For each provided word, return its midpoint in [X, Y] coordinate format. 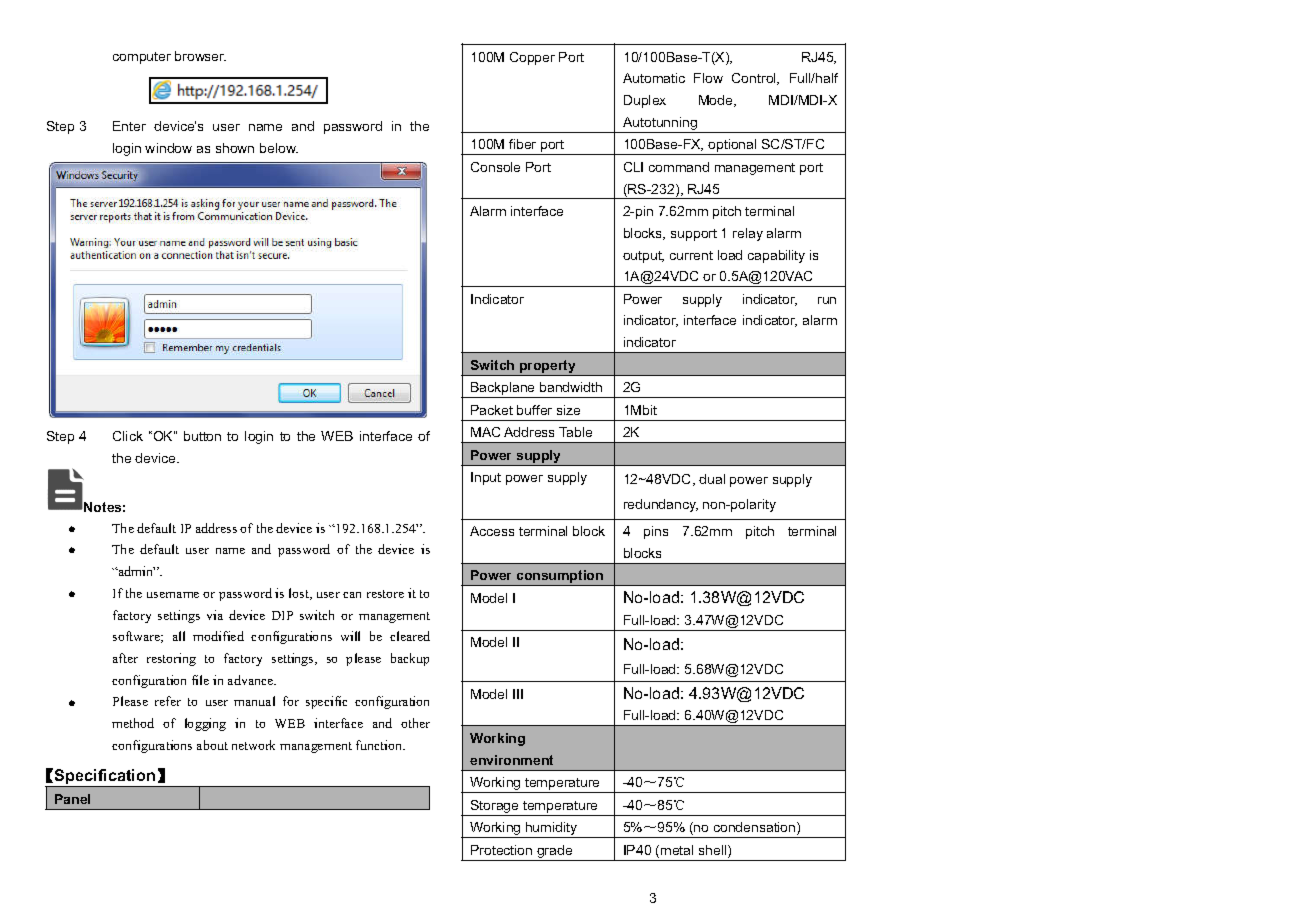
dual [712, 479]
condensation [756, 828]
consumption [559, 578]
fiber [522, 144]
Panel [72, 799]
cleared [410, 636]
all [179, 636]
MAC [485, 432]
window [168, 148]
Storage [495, 808]
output [643, 257]
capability [776, 256]
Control [755, 79]
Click [128, 436]
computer [142, 58]
